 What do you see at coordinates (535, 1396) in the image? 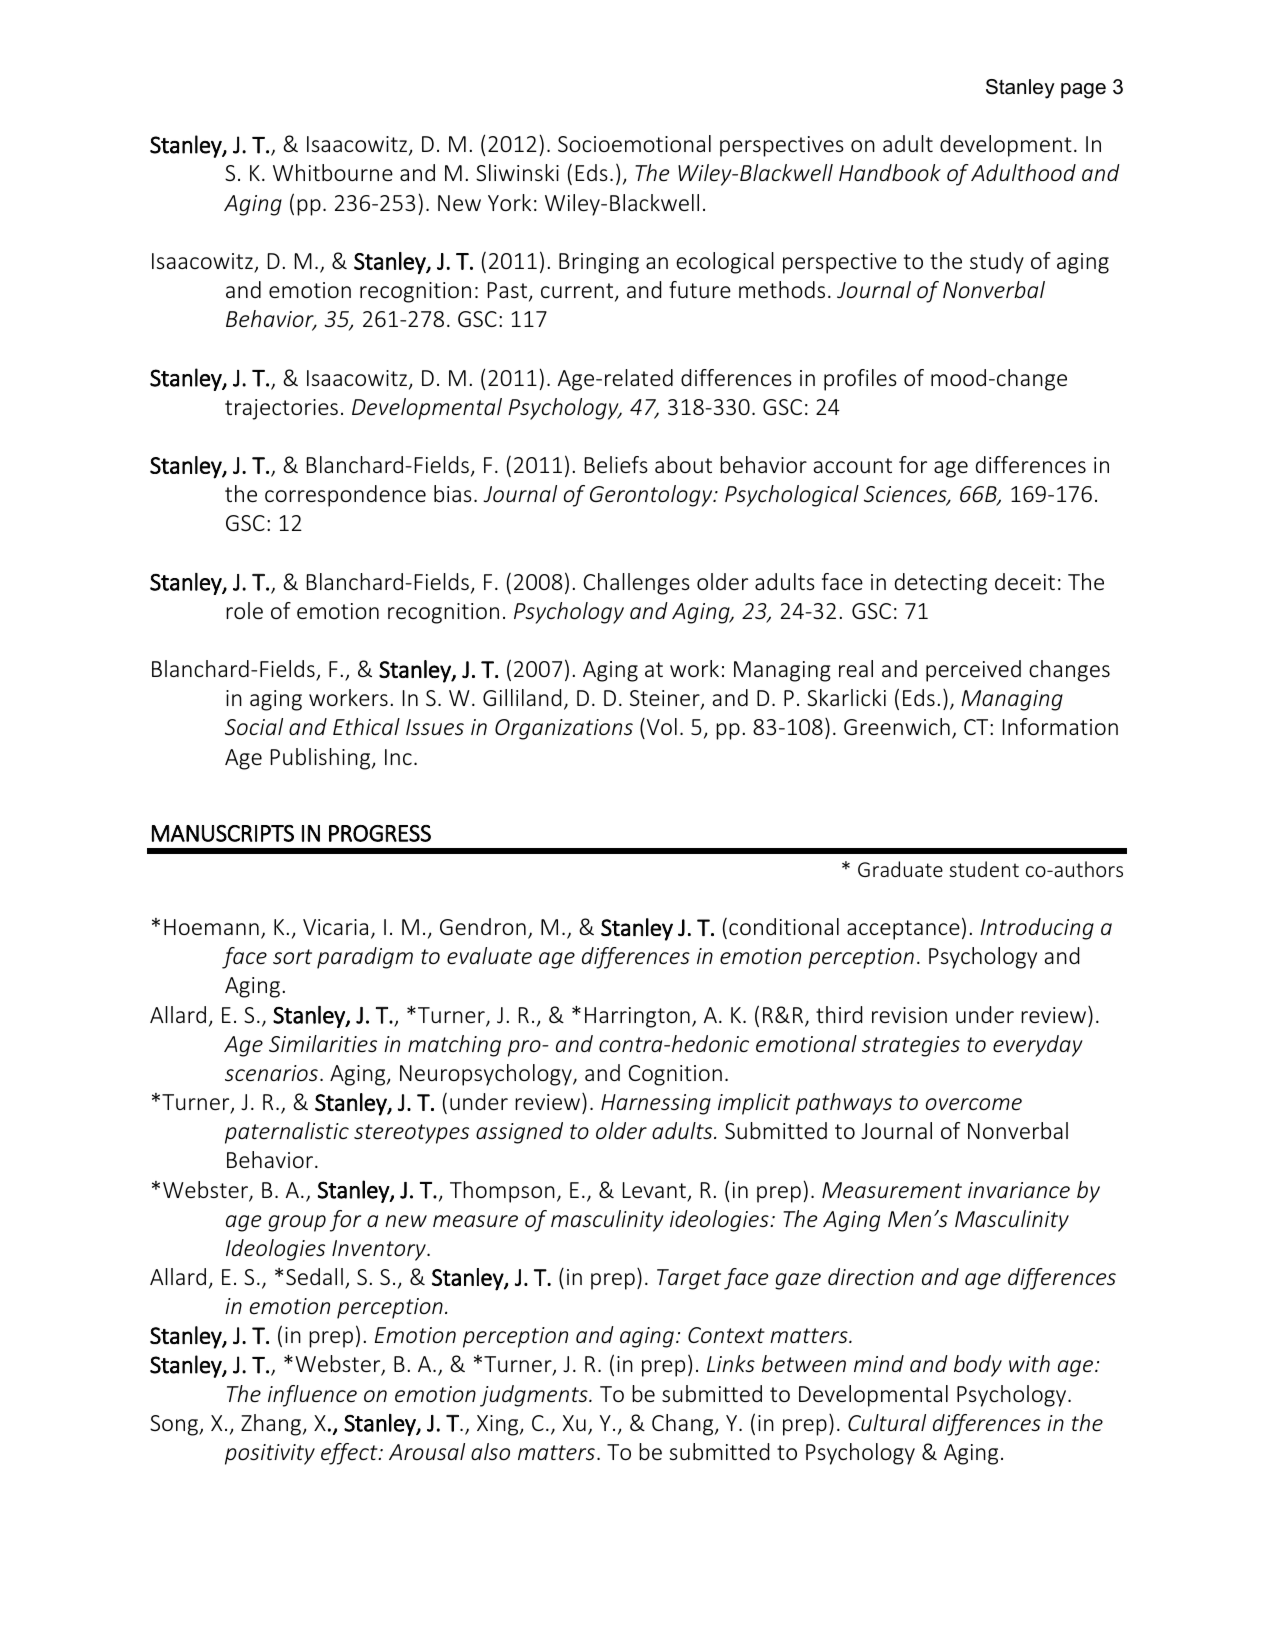
I see `judgments` at bounding box center [535, 1396].
